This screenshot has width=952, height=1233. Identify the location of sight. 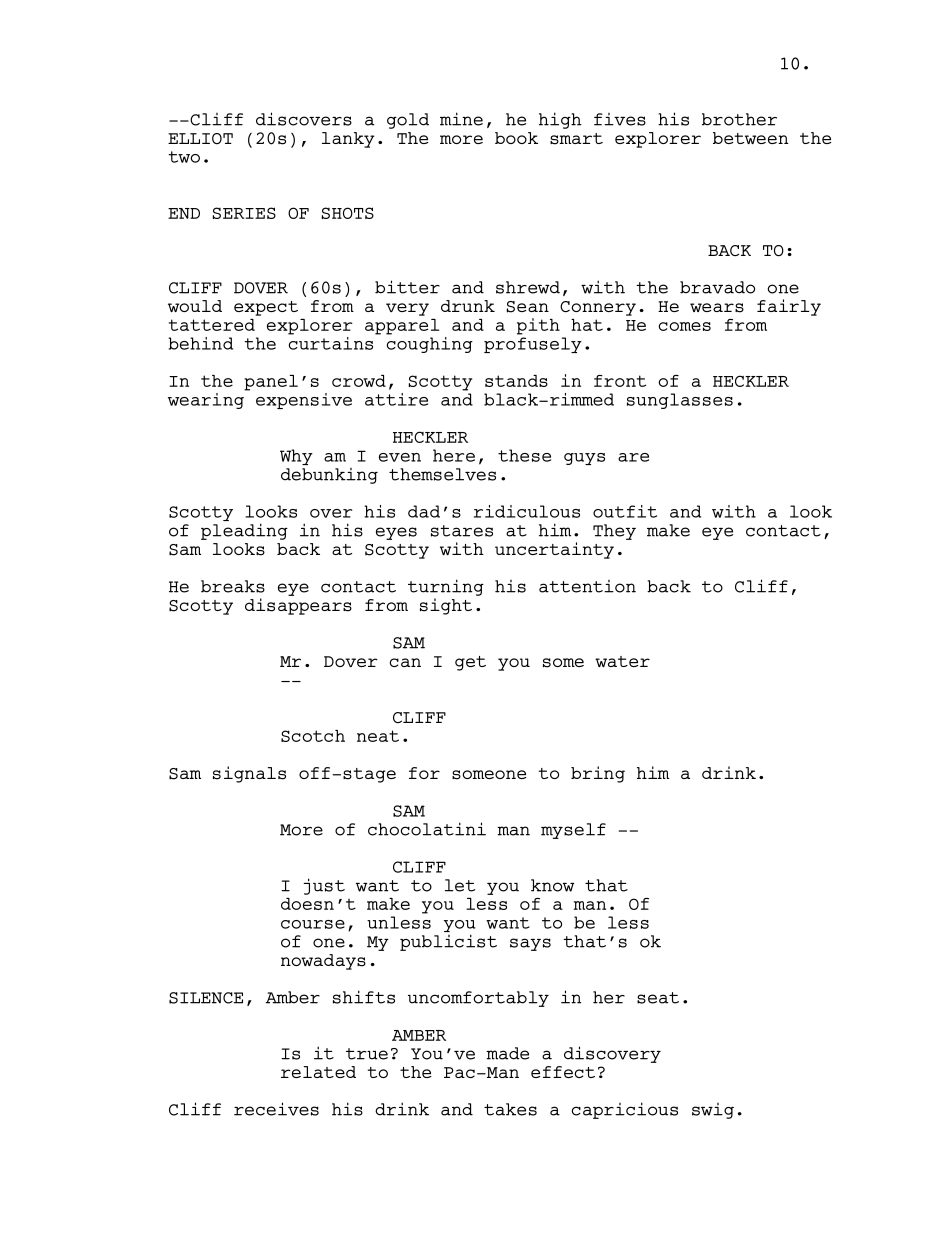
(446, 606).
